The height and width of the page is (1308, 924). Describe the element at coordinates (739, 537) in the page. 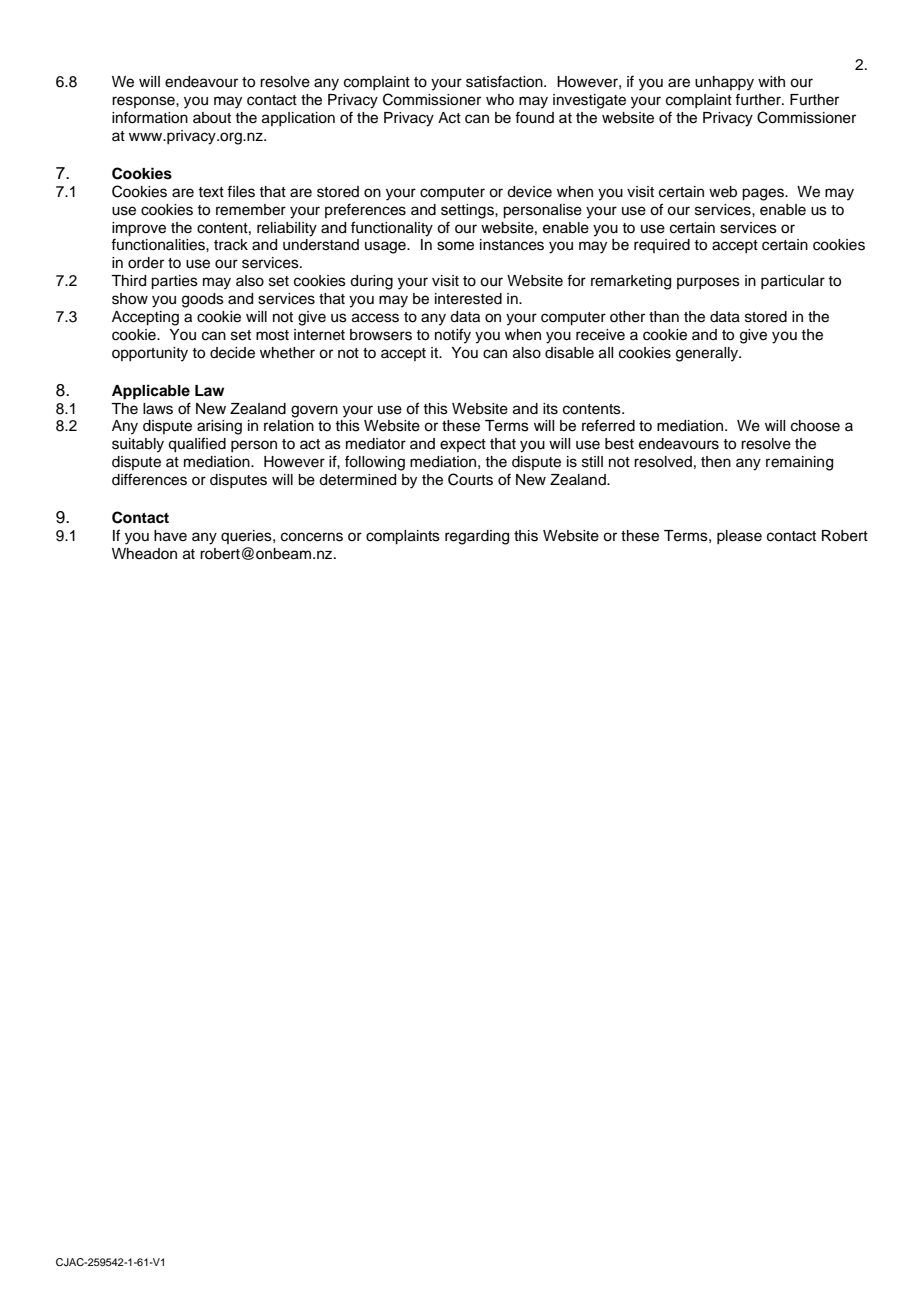

I see `please` at that location.
